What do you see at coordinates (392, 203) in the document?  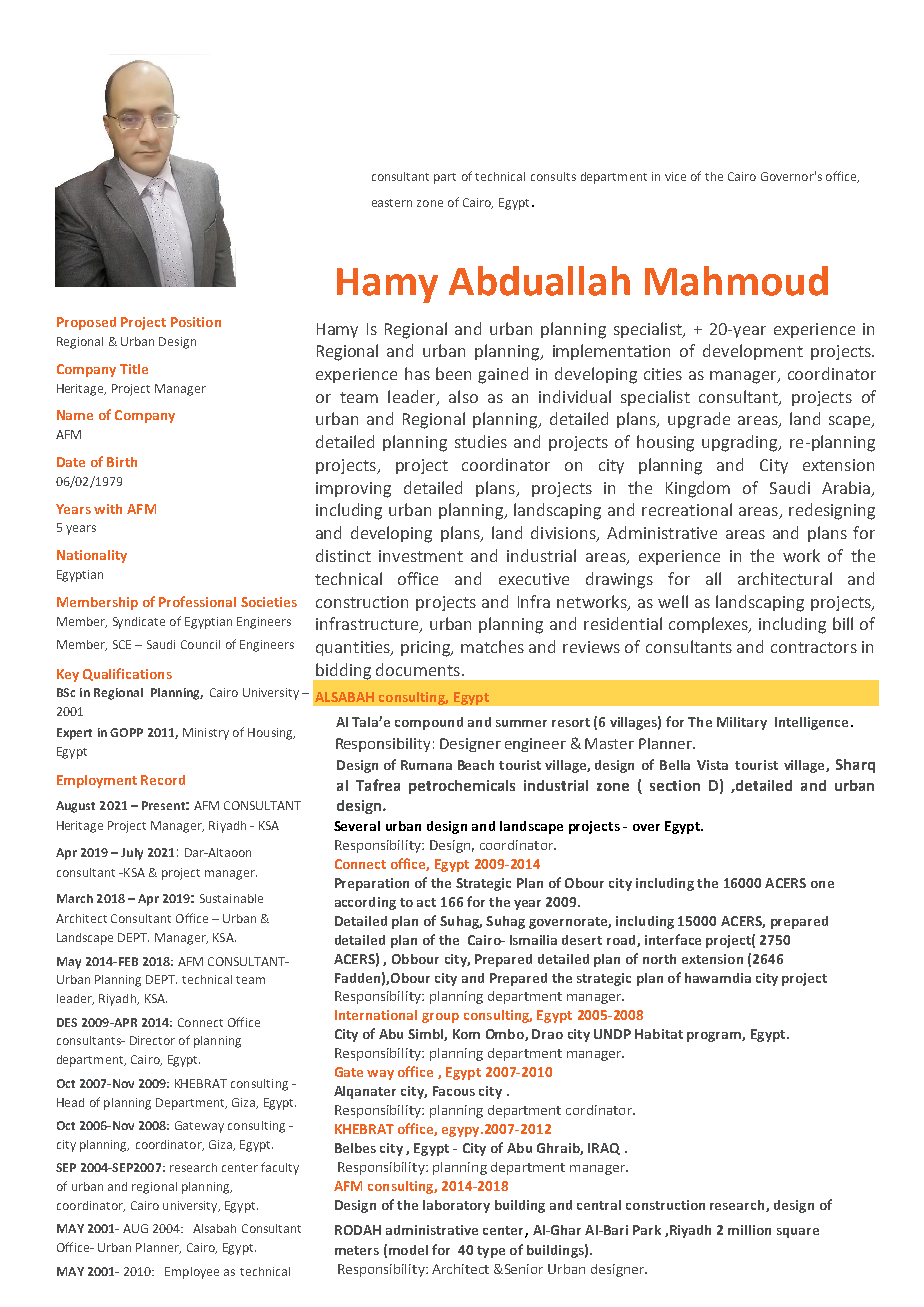 I see `eastern` at bounding box center [392, 203].
